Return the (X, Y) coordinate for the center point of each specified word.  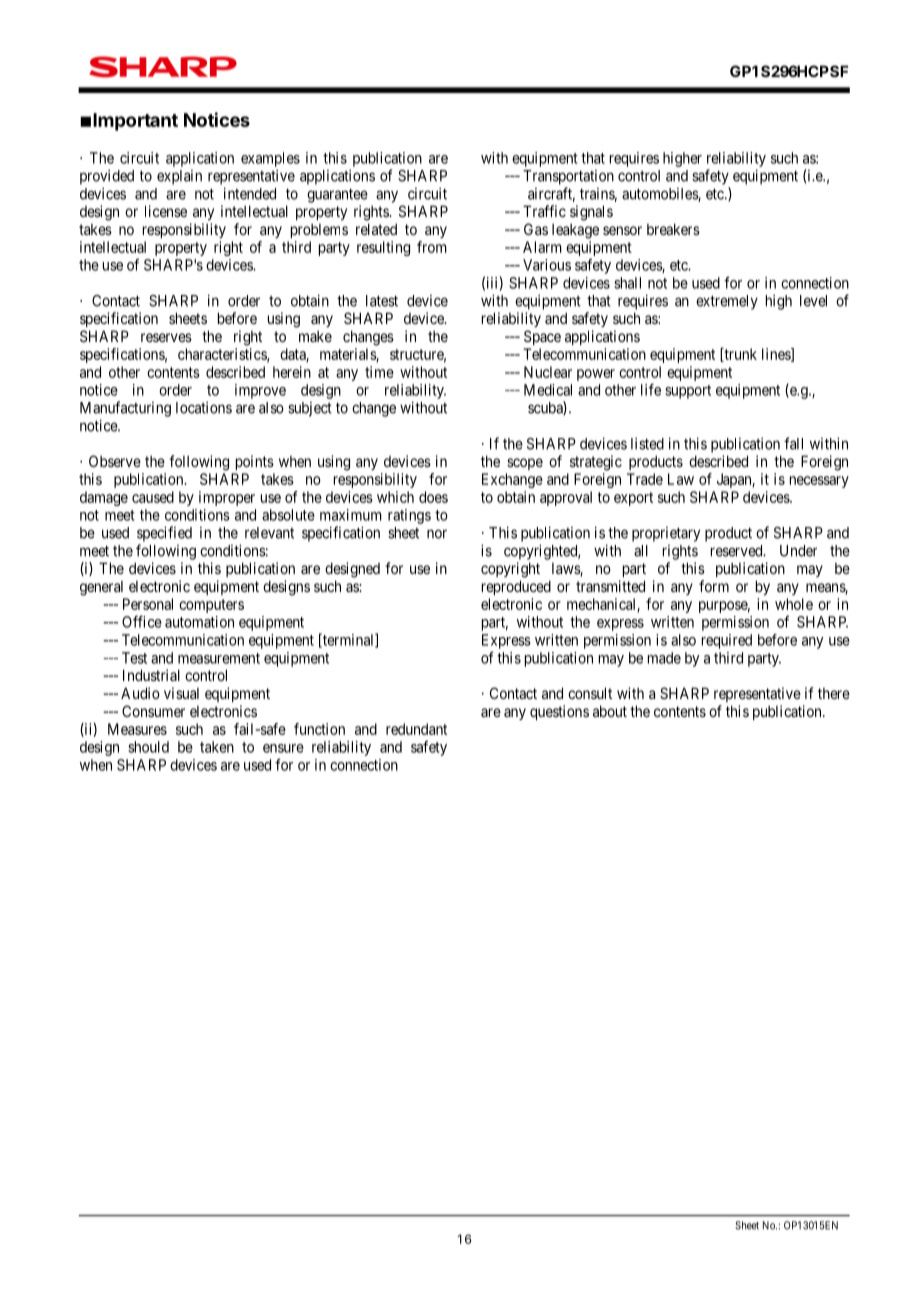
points (255, 462)
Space (542, 337)
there (834, 693)
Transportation (568, 177)
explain (179, 177)
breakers (673, 229)
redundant (416, 729)
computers (211, 606)
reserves (166, 337)
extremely (727, 302)
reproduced (516, 587)
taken (217, 747)
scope (525, 464)
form (714, 586)
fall (793, 443)
